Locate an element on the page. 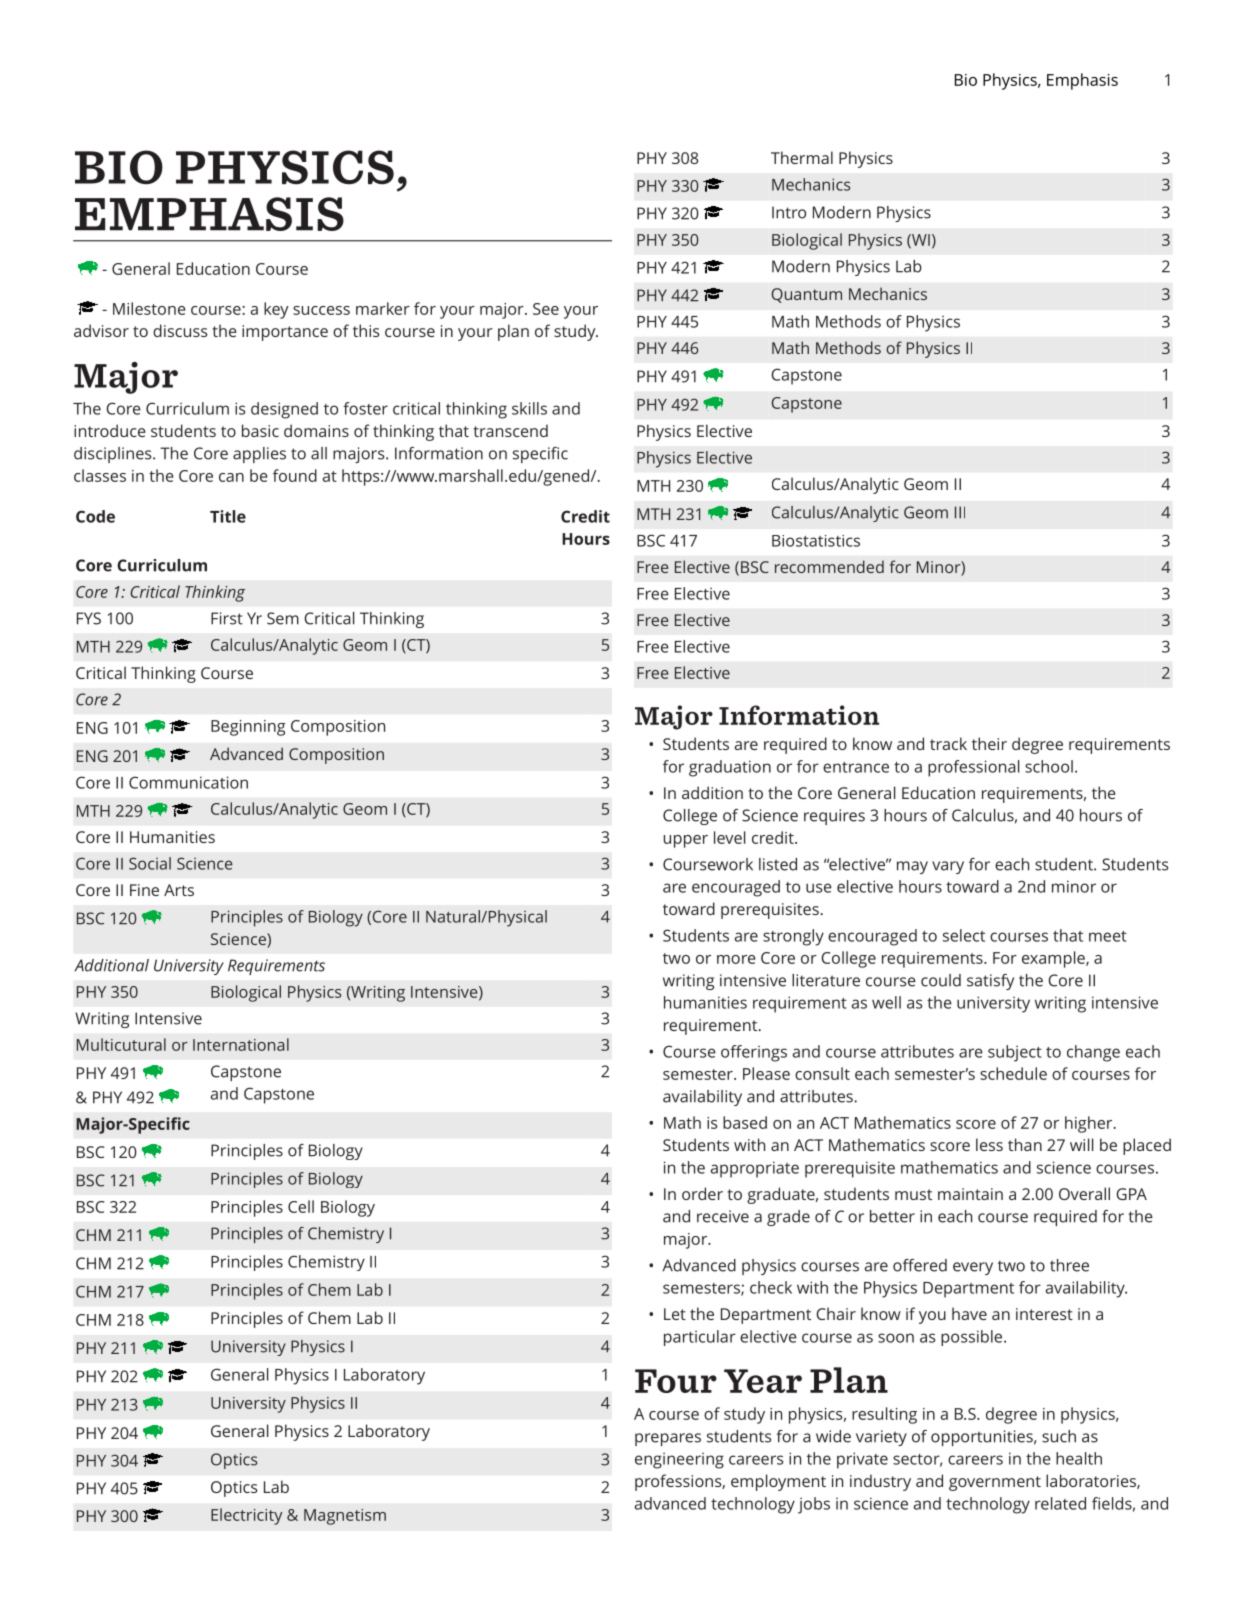 This image has height=1612, width=1246. Cell is located at coordinates (301, 1206).
